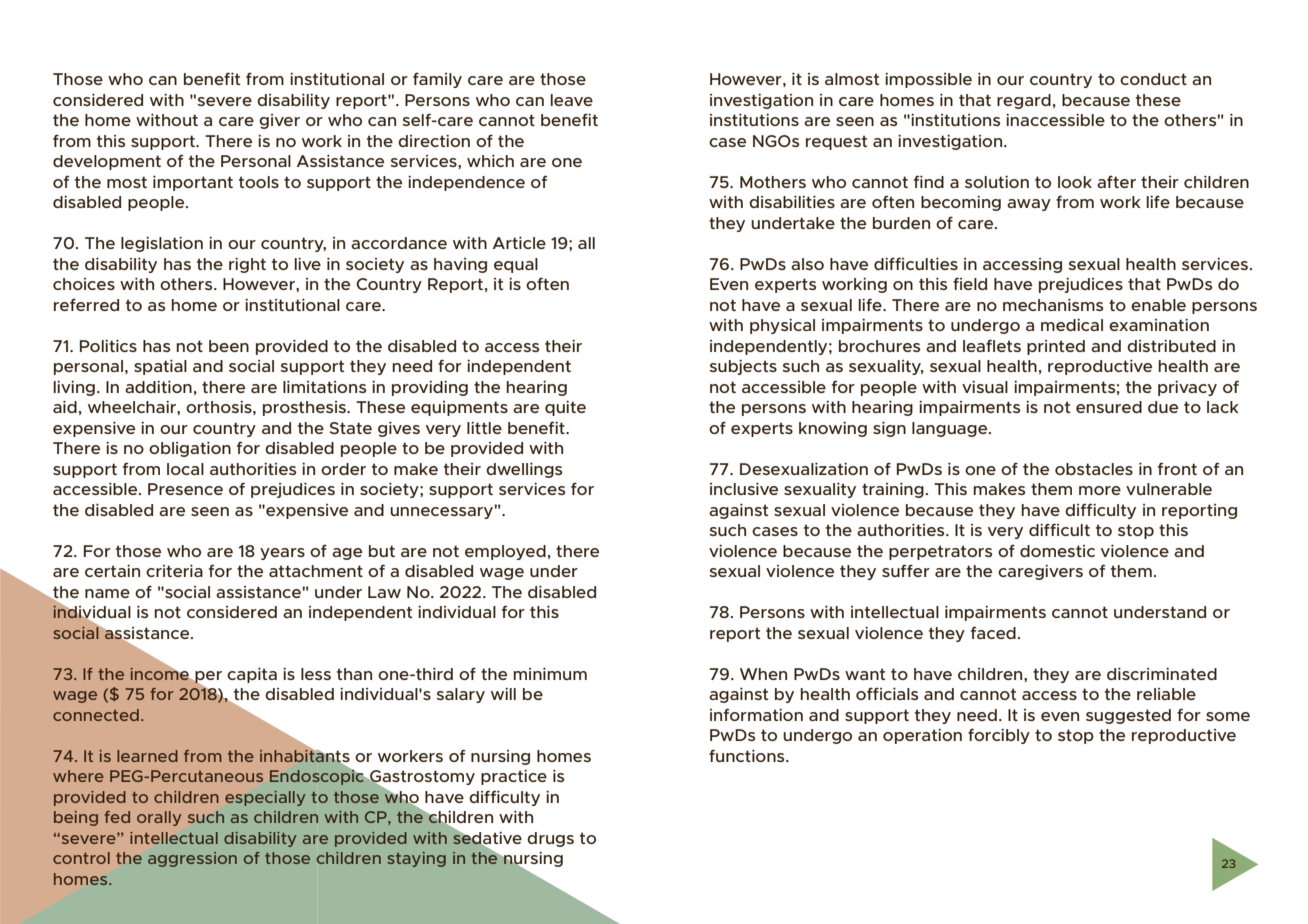  I want to click on orally, so click(159, 818).
